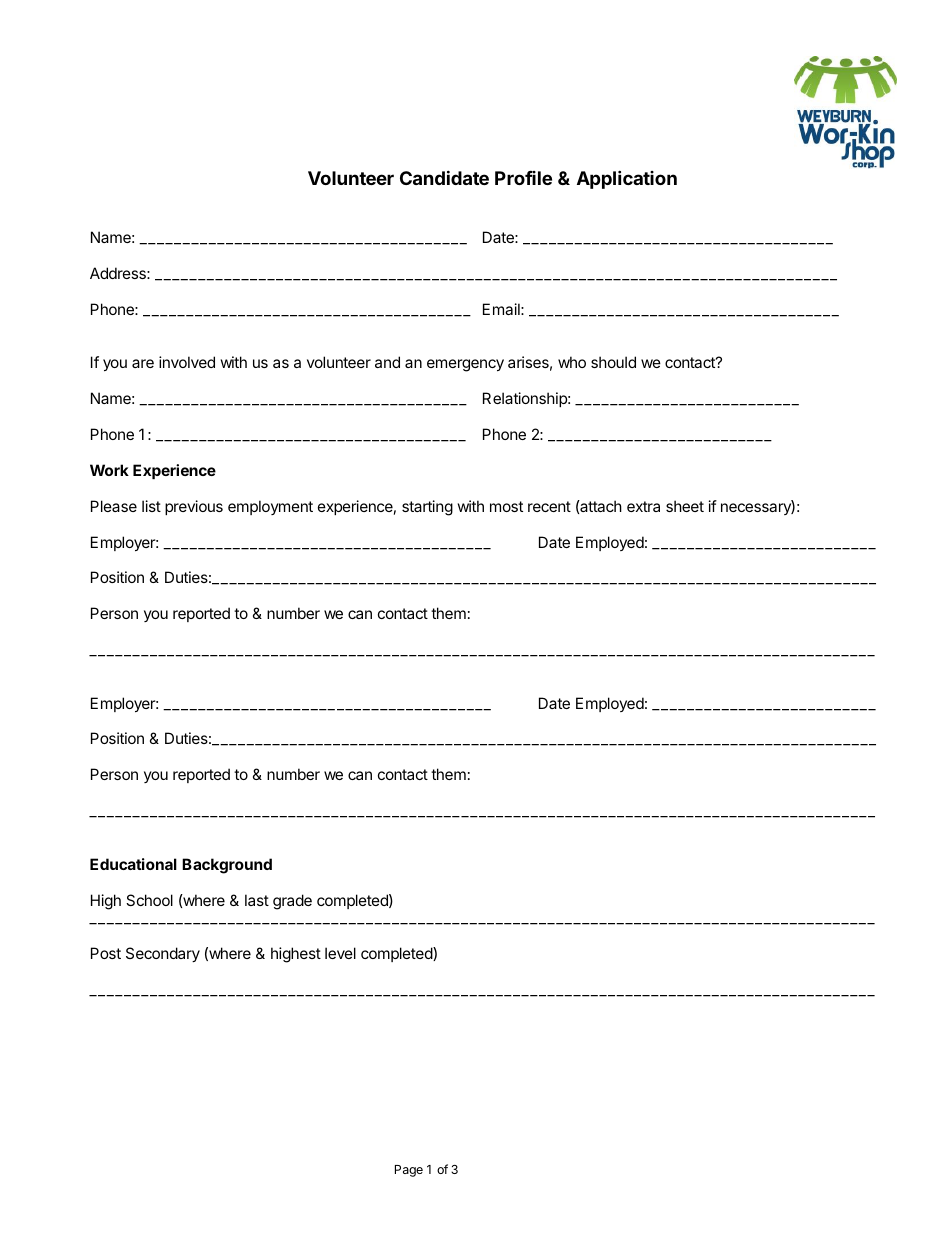 This screenshot has height=1233, width=952. I want to click on involved, so click(187, 362).
